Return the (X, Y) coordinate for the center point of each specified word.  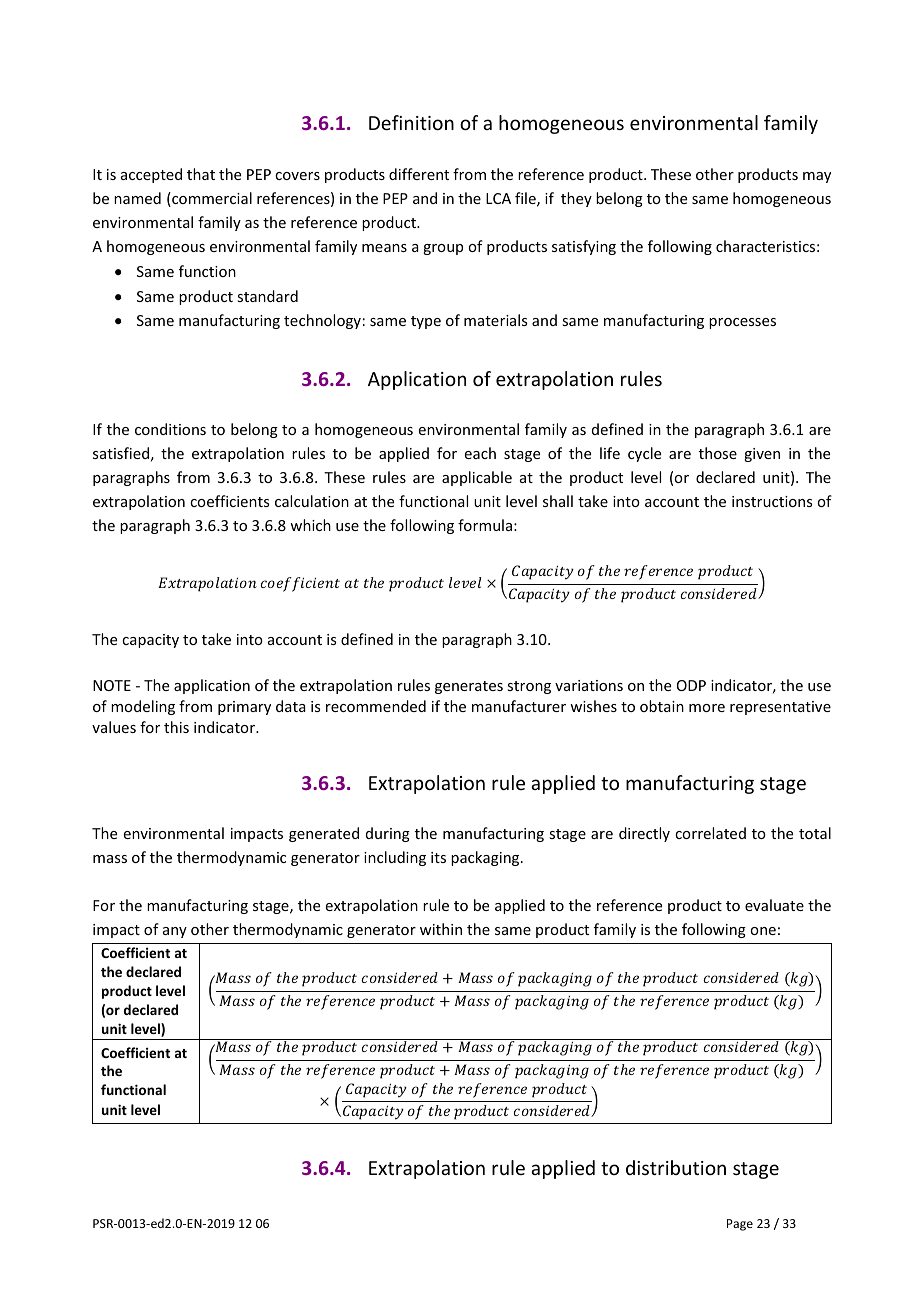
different (419, 174)
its (438, 857)
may (817, 177)
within (441, 929)
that (201, 174)
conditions (170, 429)
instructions (772, 501)
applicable (477, 478)
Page (740, 1225)
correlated (710, 833)
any (175, 932)
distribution (676, 1167)
